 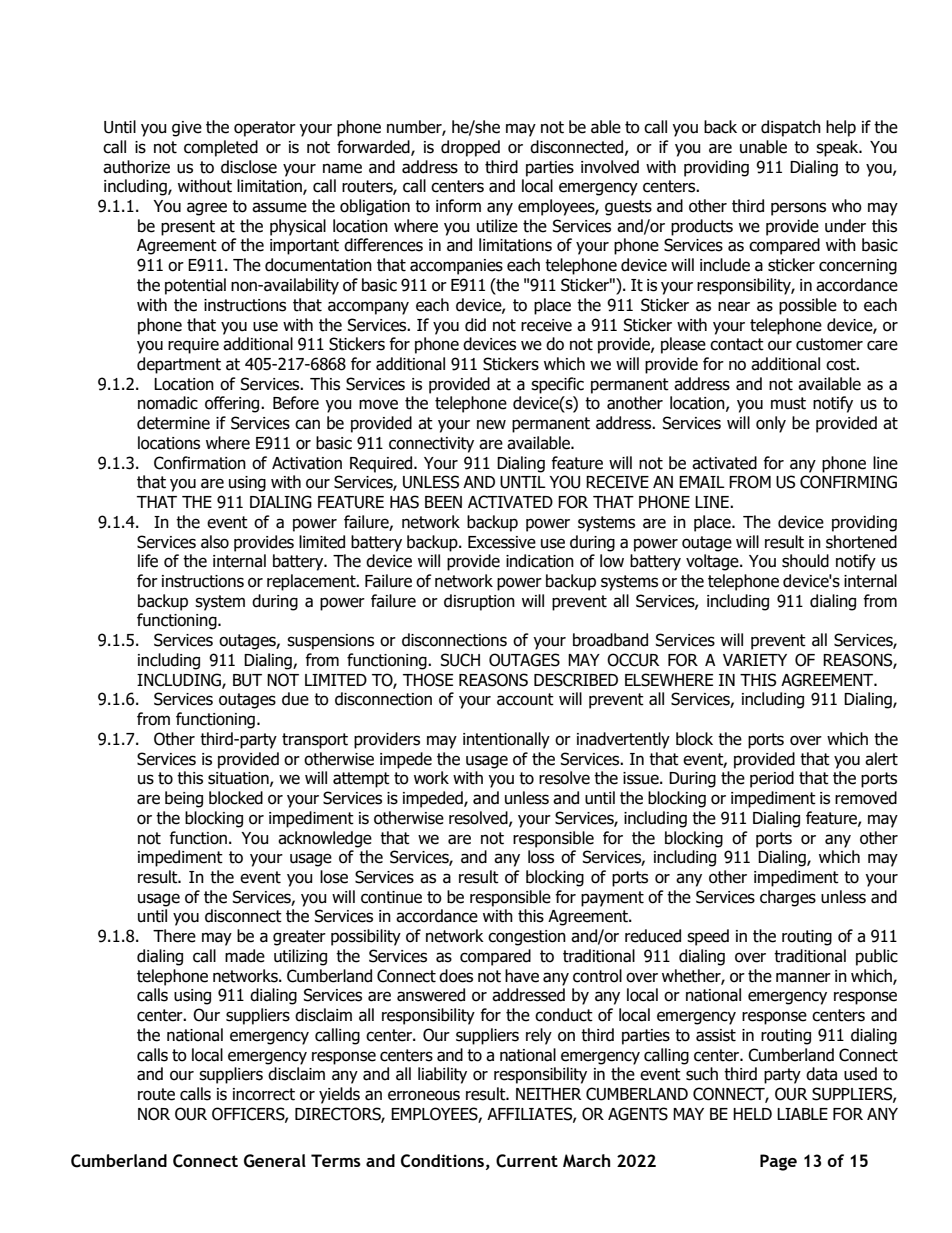 What do you see at coordinates (174, 936) in the screenshot?
I see `There` at bounding box center [174, 936].
